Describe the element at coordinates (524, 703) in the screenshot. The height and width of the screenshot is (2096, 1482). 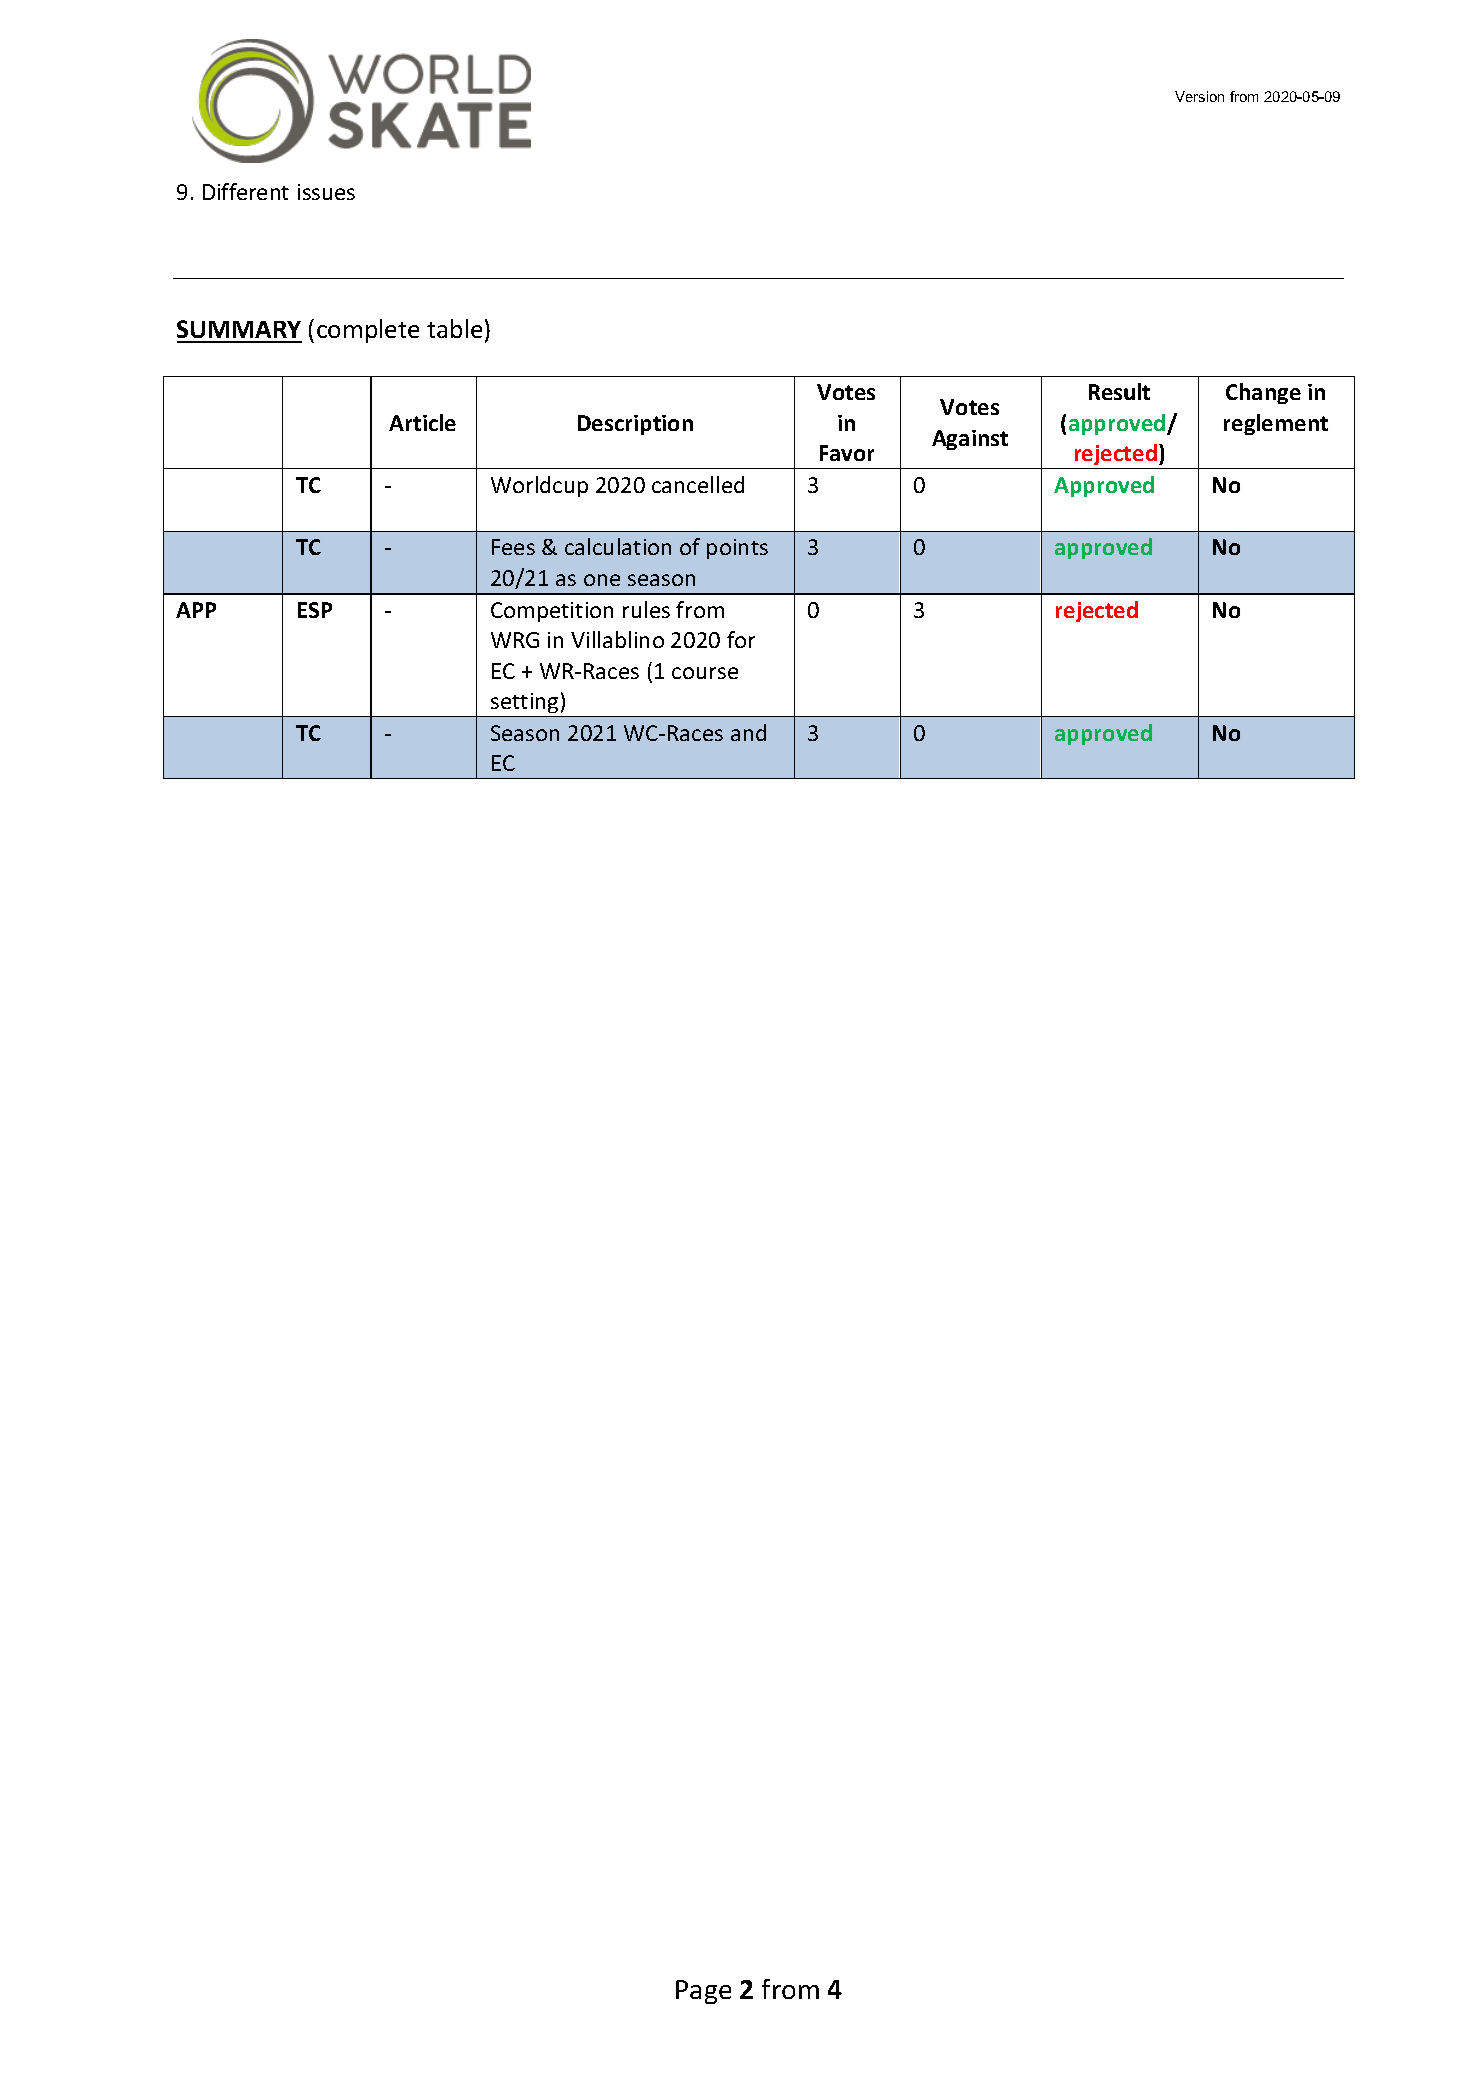
I see `setting` at that location.
